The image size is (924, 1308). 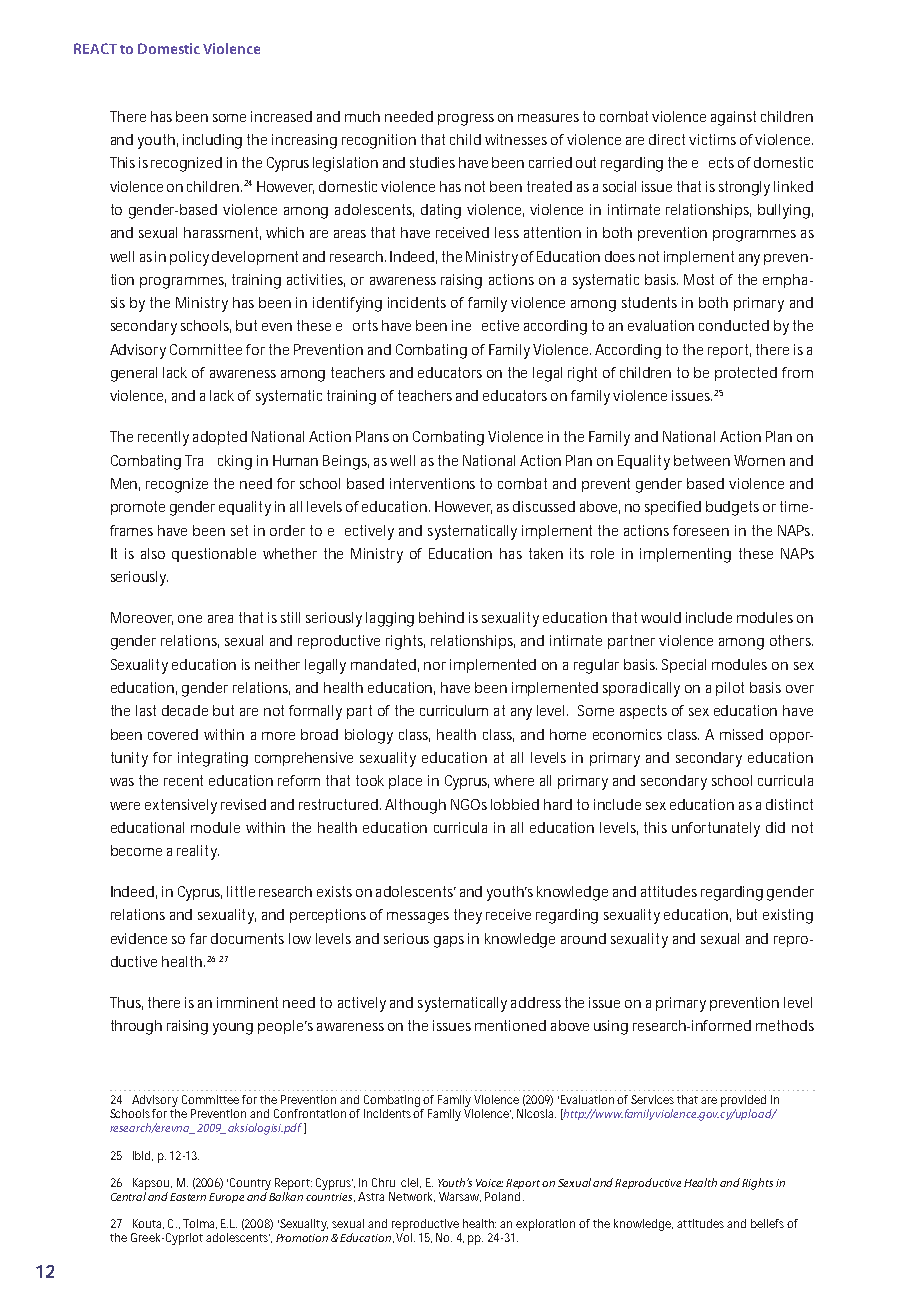 What do you see at coordinates (716, 829) in the screenshot?
I see `unfortunately` at bounding box center [716, 829].
